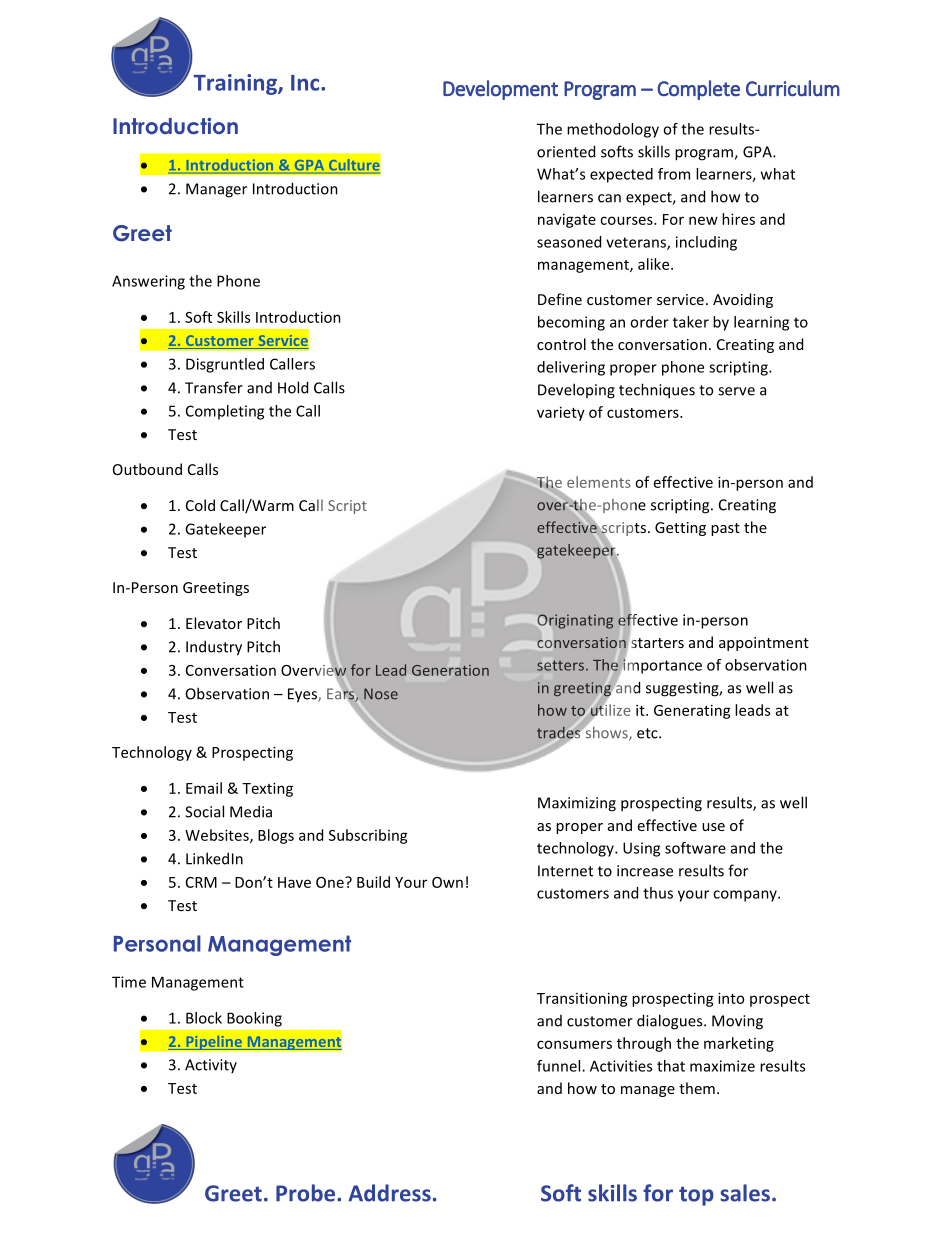  Describe the element at coordinates (389, 1193) in the page. I see `Address` at that location.
